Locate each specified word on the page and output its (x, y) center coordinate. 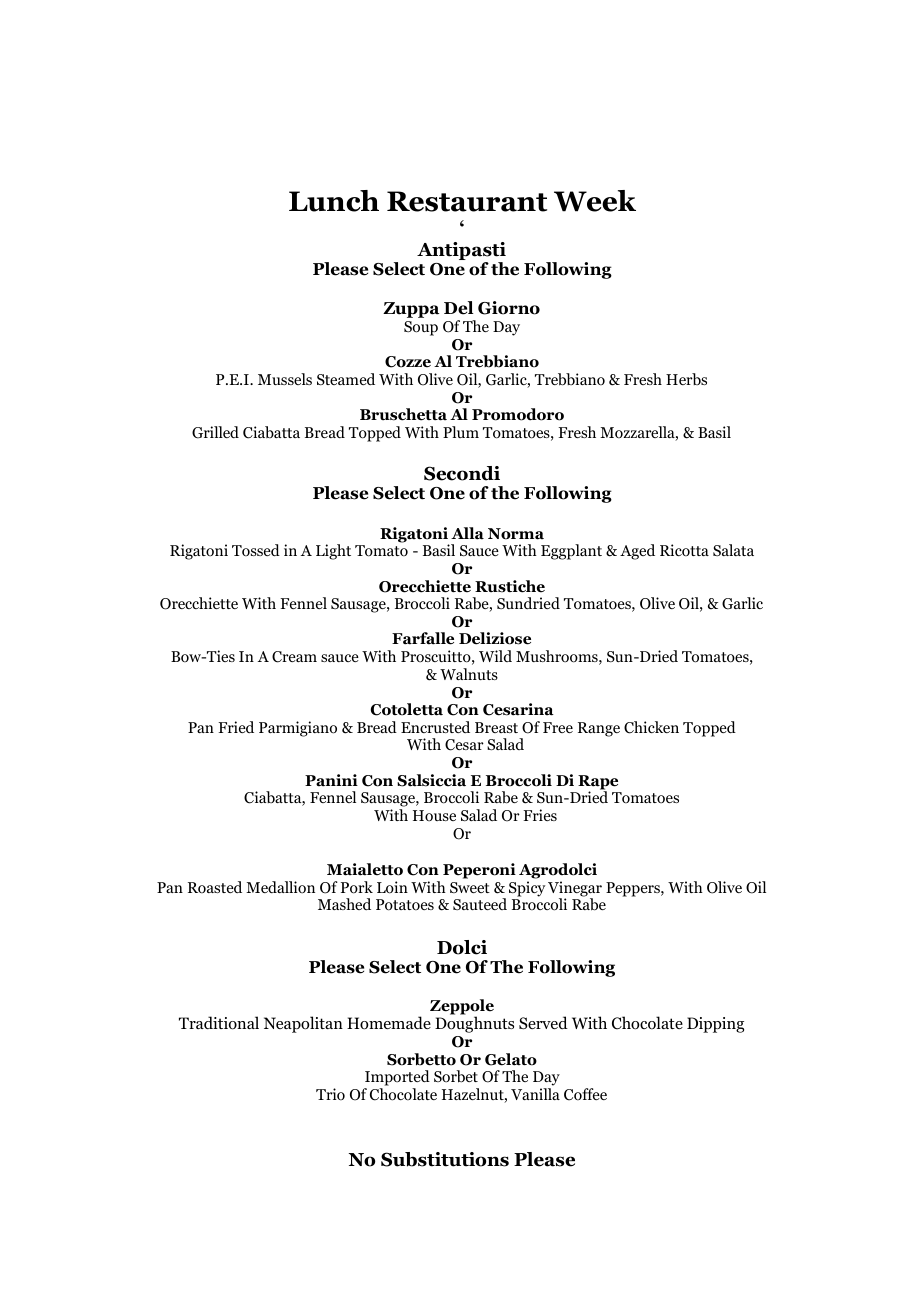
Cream (294, 657)
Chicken (651, 727)
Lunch (334, 201)
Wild (495, 656)
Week (595, 201)
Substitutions (445, 1159)
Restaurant (467, 201)
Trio (330, 1094)
